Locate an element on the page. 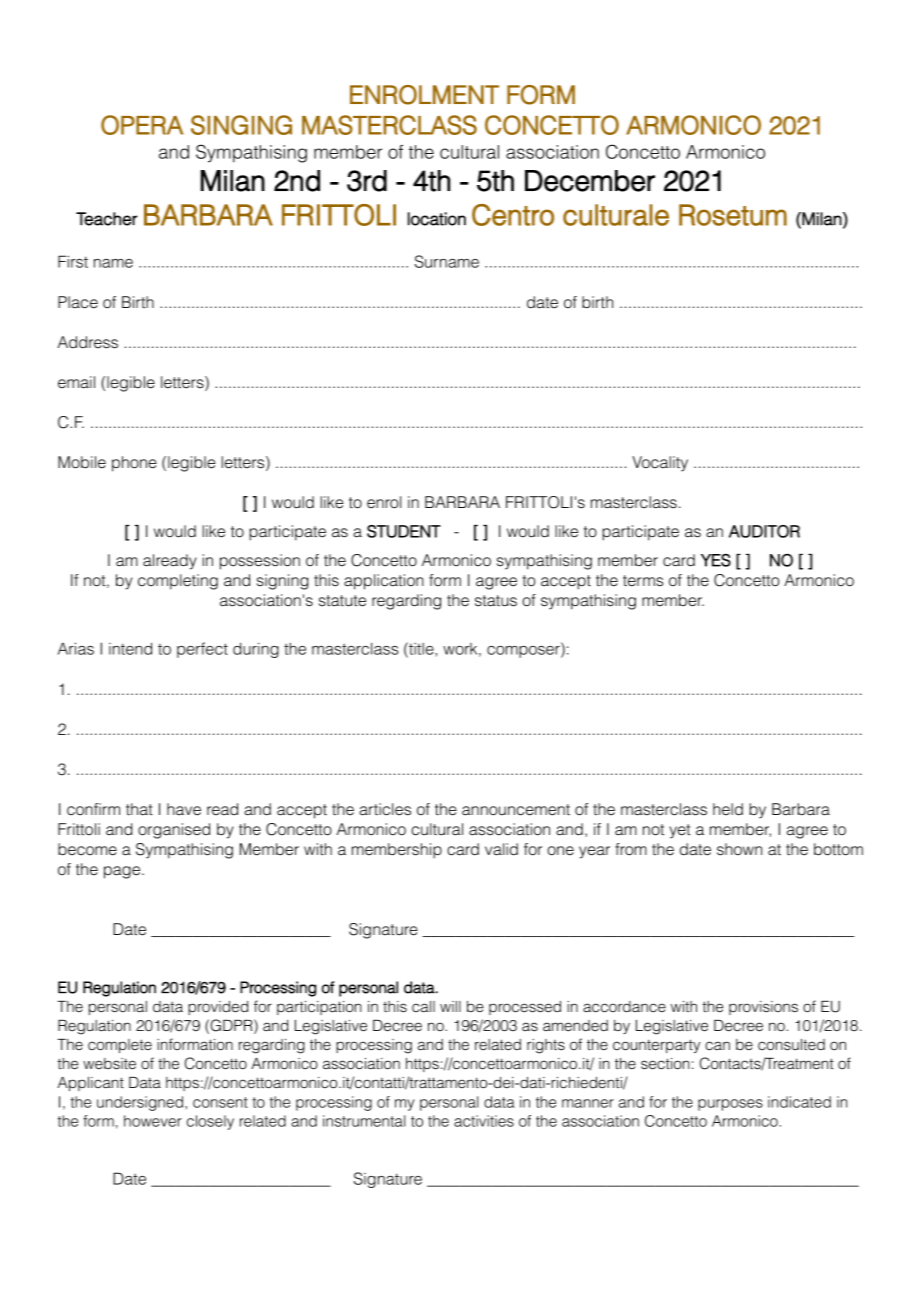 Image resolution: width=924 pixels, height=1308 pixels. location is located at coordinates (437, 219).
